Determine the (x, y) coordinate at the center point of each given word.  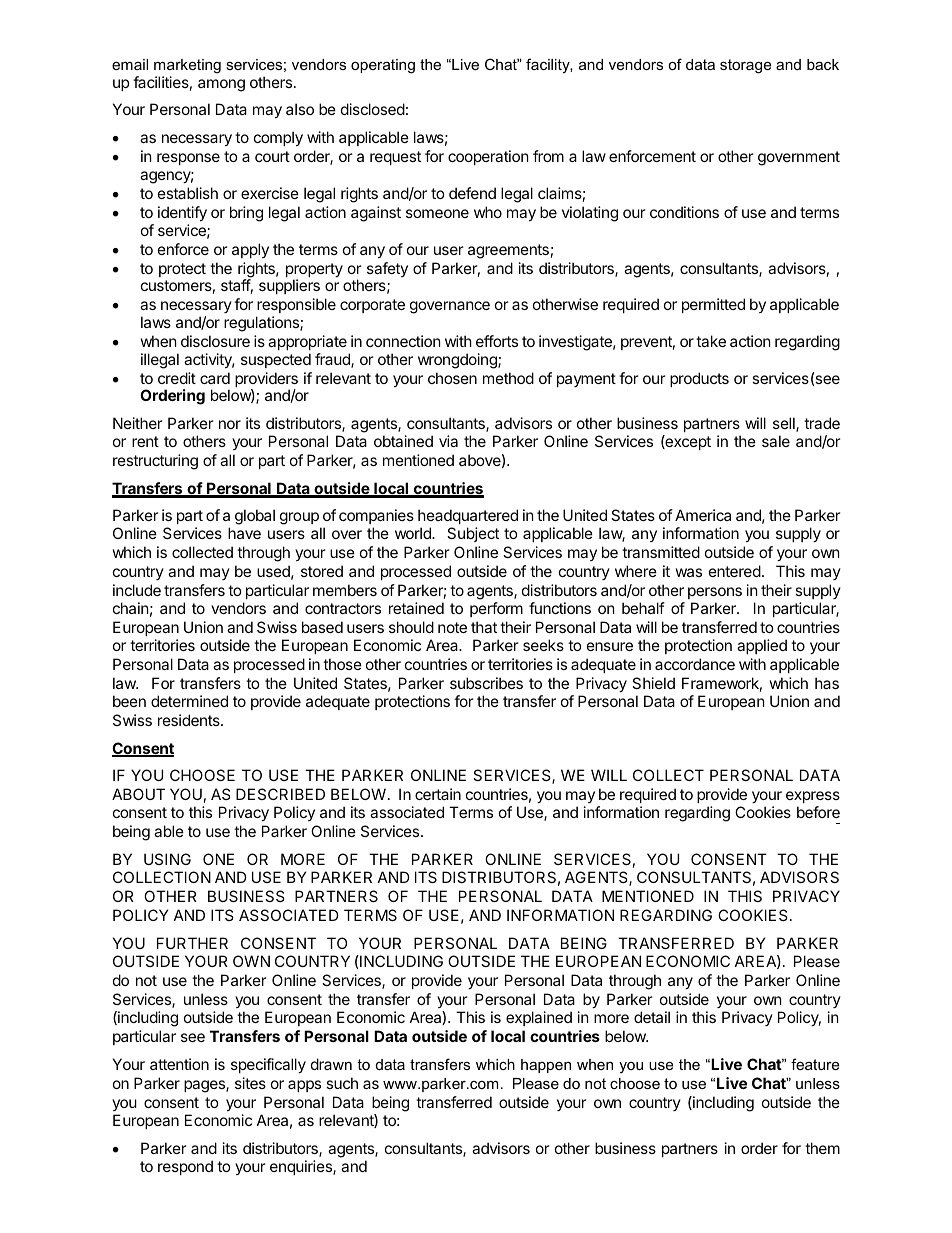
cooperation (488, 157)
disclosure (215, 341)
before (818, 812)
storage (745, 66)
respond (185, 1167)
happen (546, 1066)
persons (715, 593)
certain (438, 794)
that (484, 627)
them (822, 1148)
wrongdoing (458, 361)
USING (167, 859)
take (711, 341)
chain (131, 608)
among (221, 85)
